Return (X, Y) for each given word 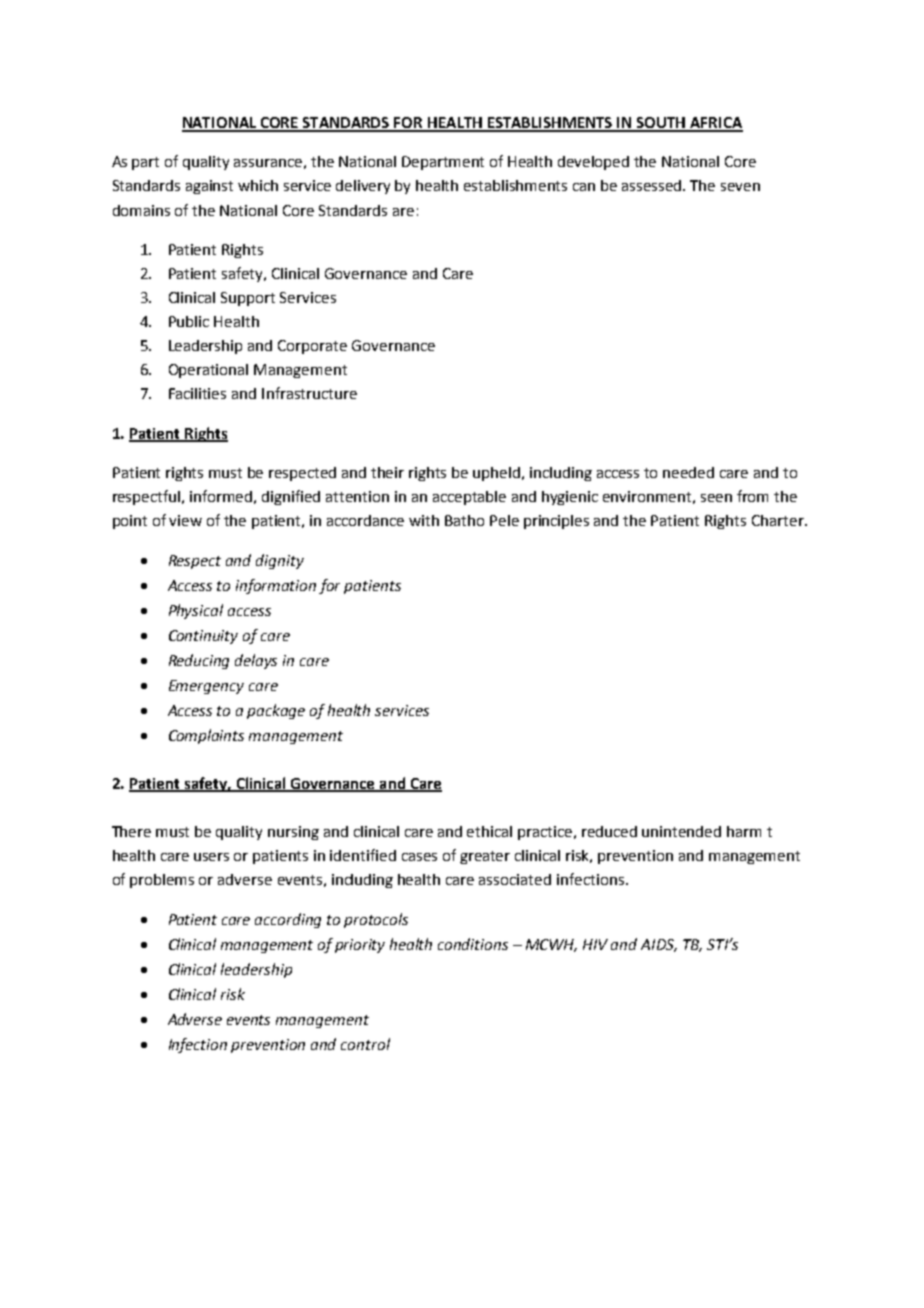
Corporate (312, 347)
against (209, 187)
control (365, 1044)
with (424, 520)
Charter (779, 520)
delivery (363, 187)
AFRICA (715, 124)
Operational (208, 371)
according (288, 920)
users (211, 857)
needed (688, 472)
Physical (196, 611)
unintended (681, 831)
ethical (489, 831)
